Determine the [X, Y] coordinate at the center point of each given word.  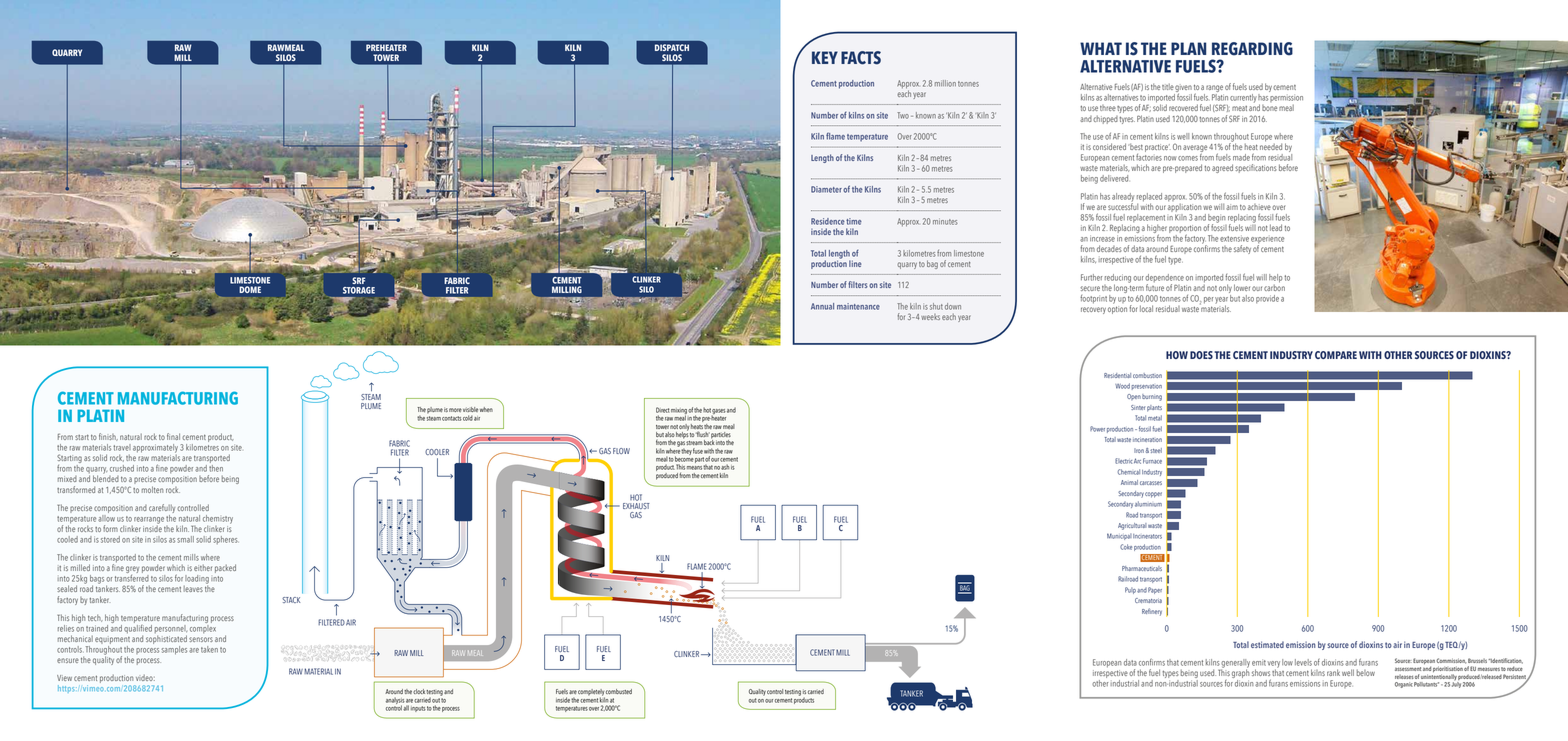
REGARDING [1252, 49]
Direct [663, 410]
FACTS [861, 58]
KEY [825, 57]
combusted [619, 691]
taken [209, 649]
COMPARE [1336, 355]
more [455, 410]
